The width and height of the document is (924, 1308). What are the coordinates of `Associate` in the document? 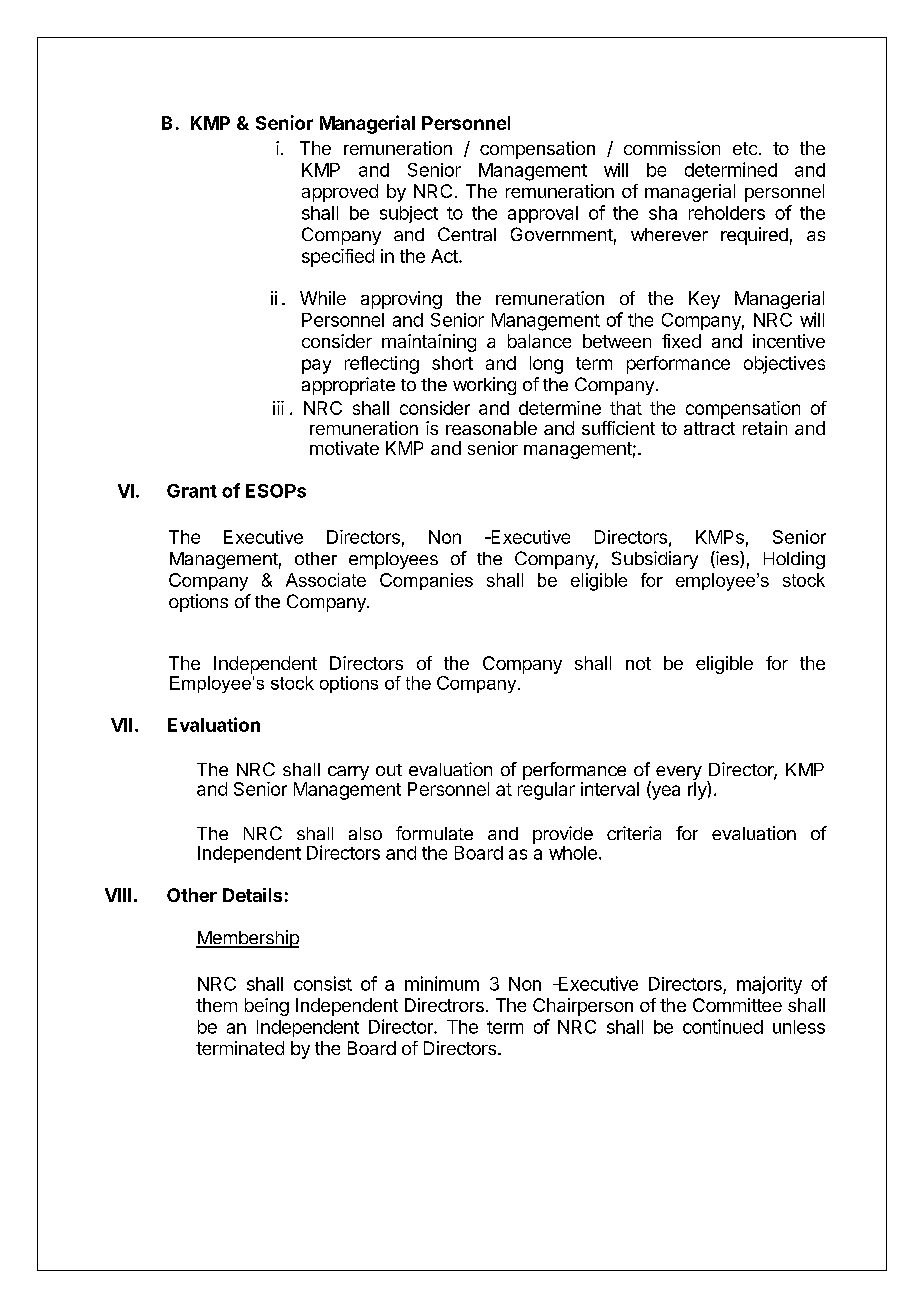 It's located at (326, 580).
